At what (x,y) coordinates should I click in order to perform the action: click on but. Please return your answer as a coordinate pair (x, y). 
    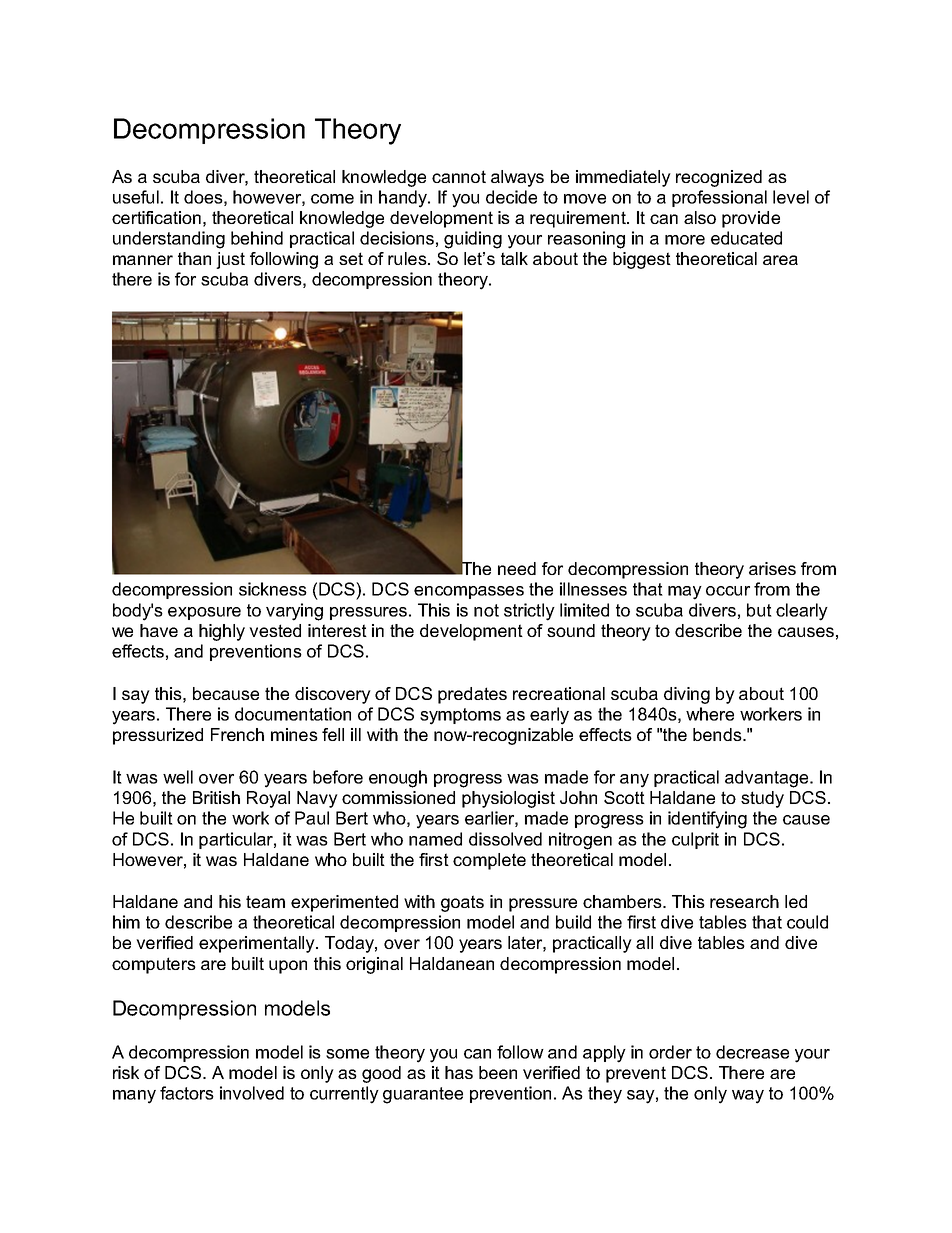
    Looking at the image, I should click on (759, 610).
